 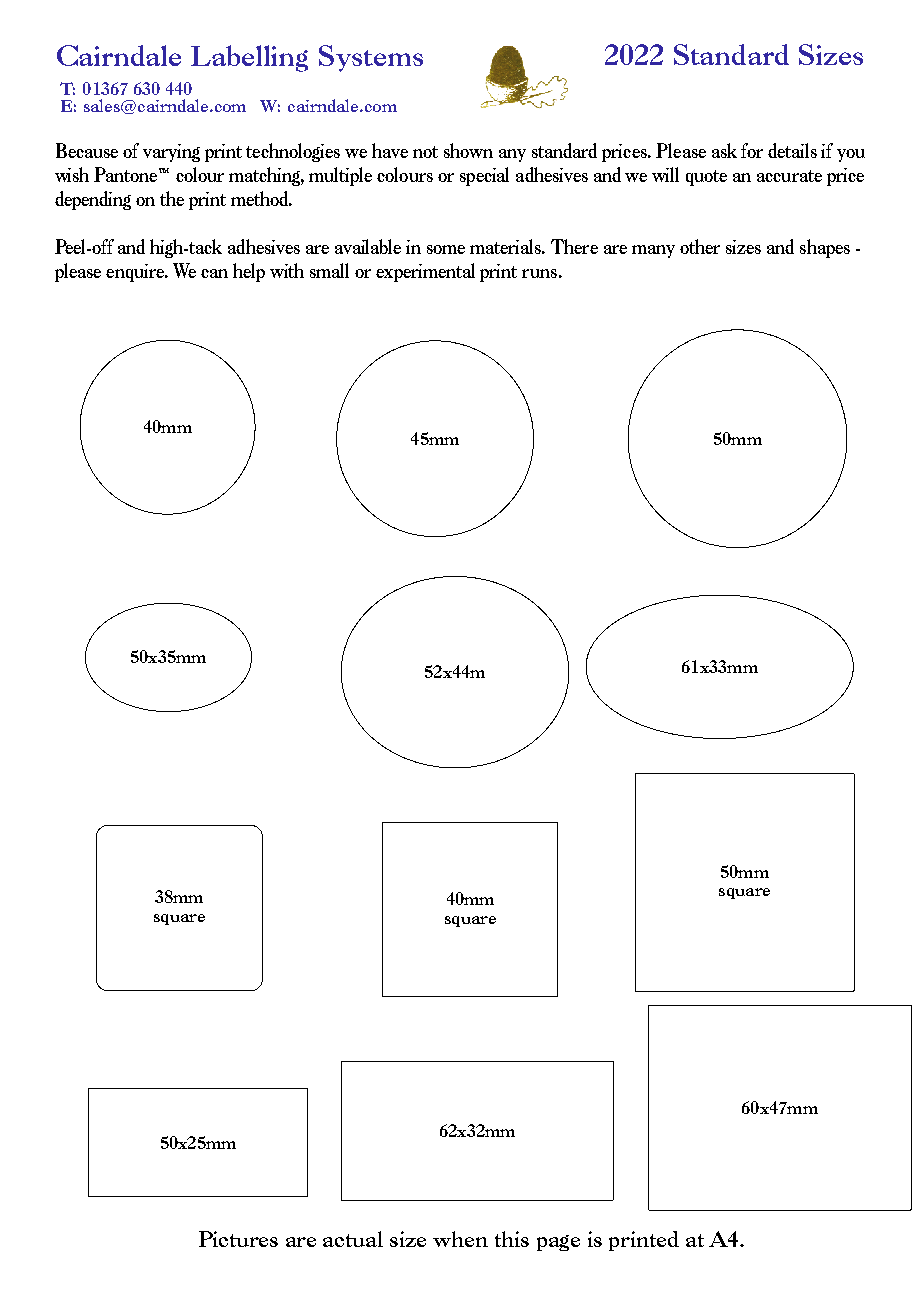 I want to click on enquire, so click(x=136, y=273).
